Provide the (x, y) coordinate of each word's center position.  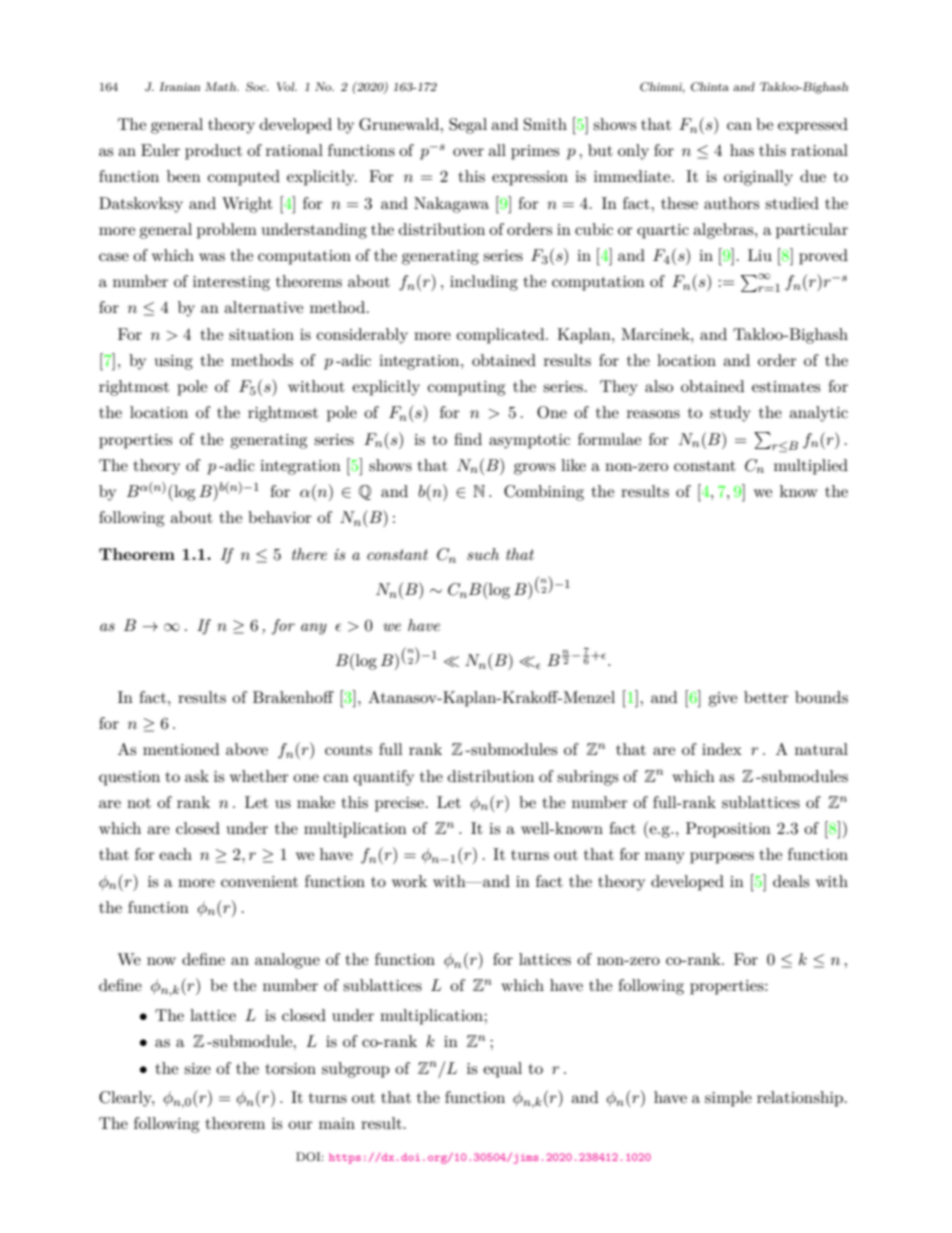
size (197, 1068)
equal (502, 1070)
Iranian (179, 86)
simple (728, 1099)
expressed (813, 126)
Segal (468, 126)
